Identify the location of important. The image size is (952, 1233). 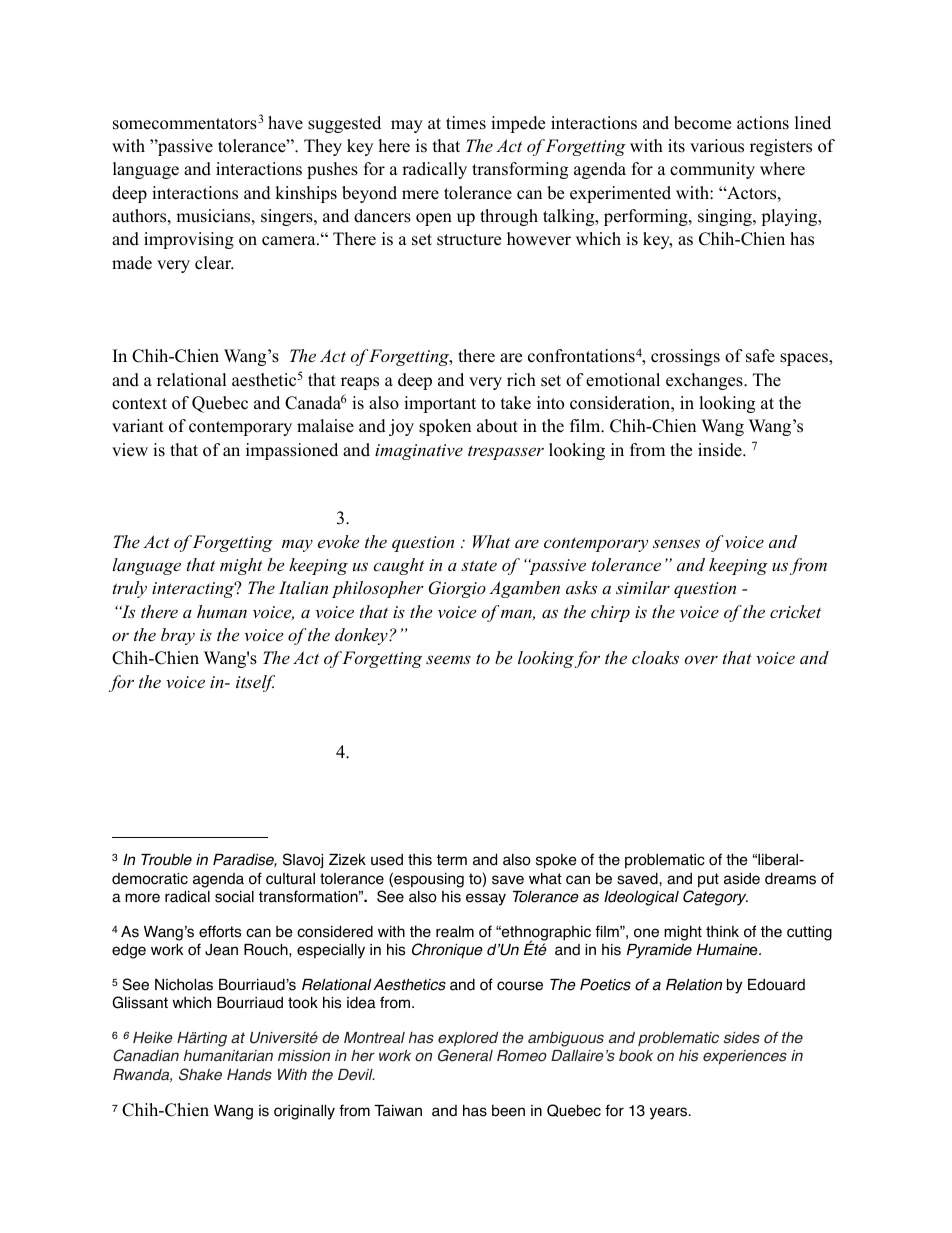
(440, 404).
